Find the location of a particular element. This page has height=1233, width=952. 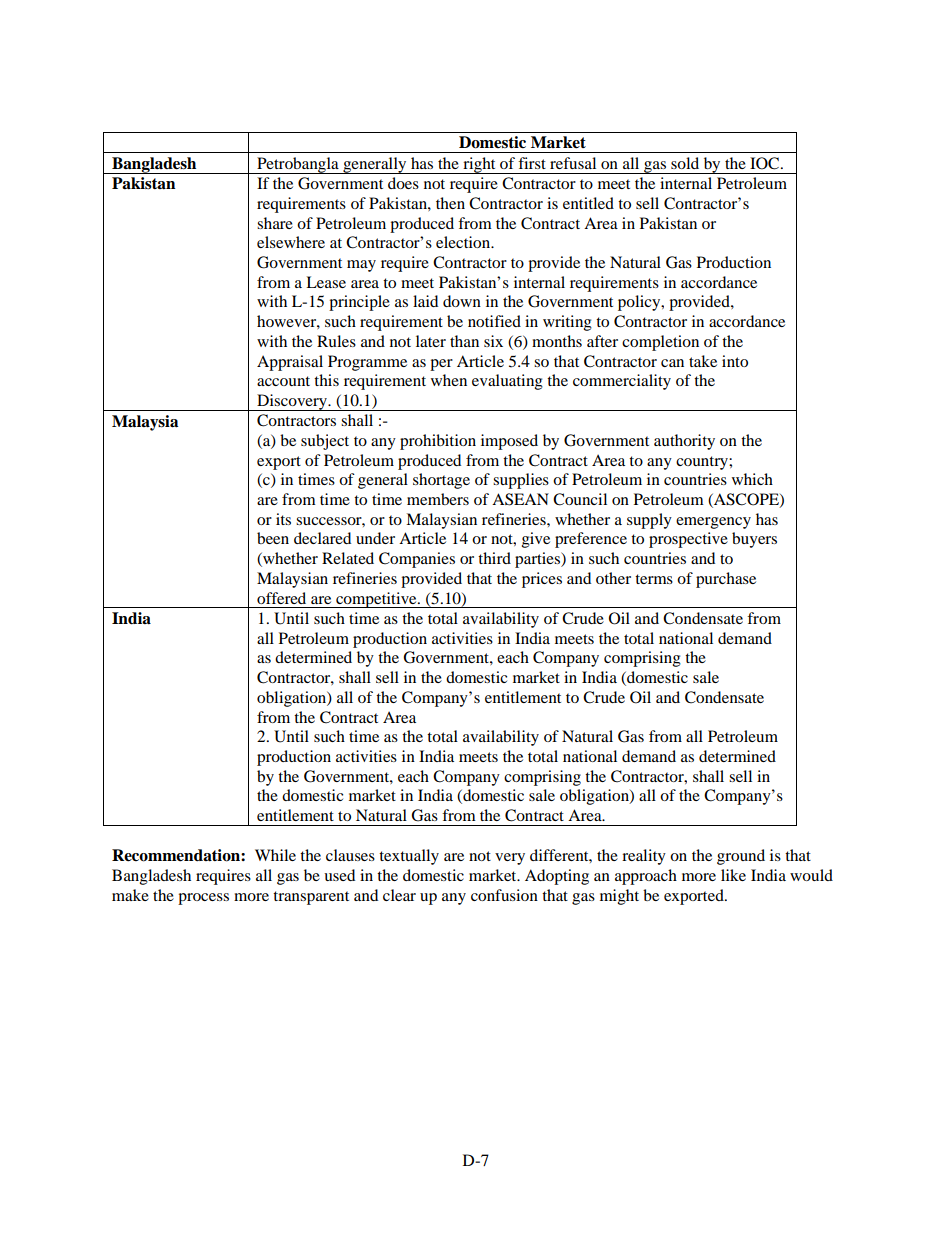

into is located at coordinates (735, 361).
